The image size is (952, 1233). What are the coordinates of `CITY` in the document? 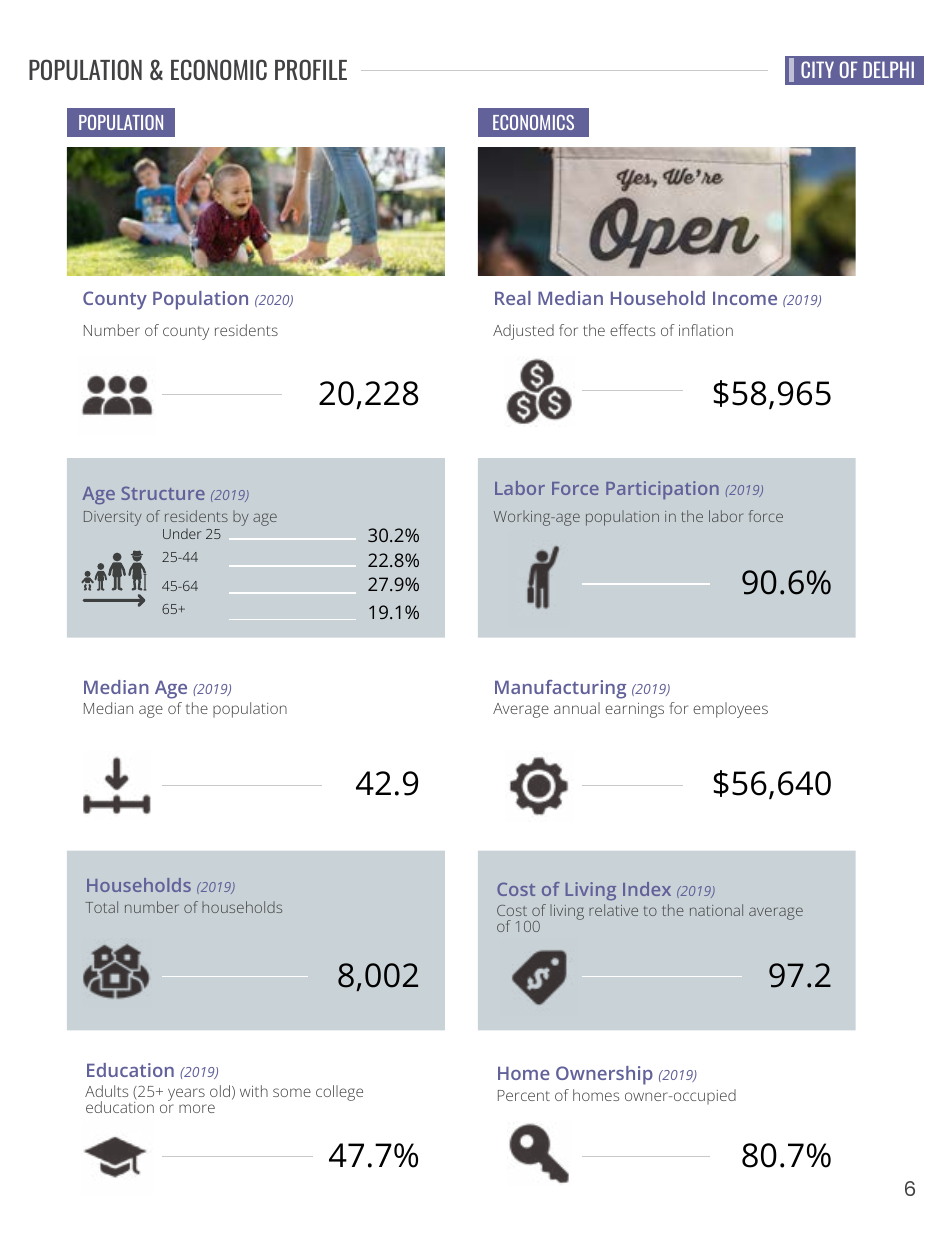 It's located at (817, 69).
